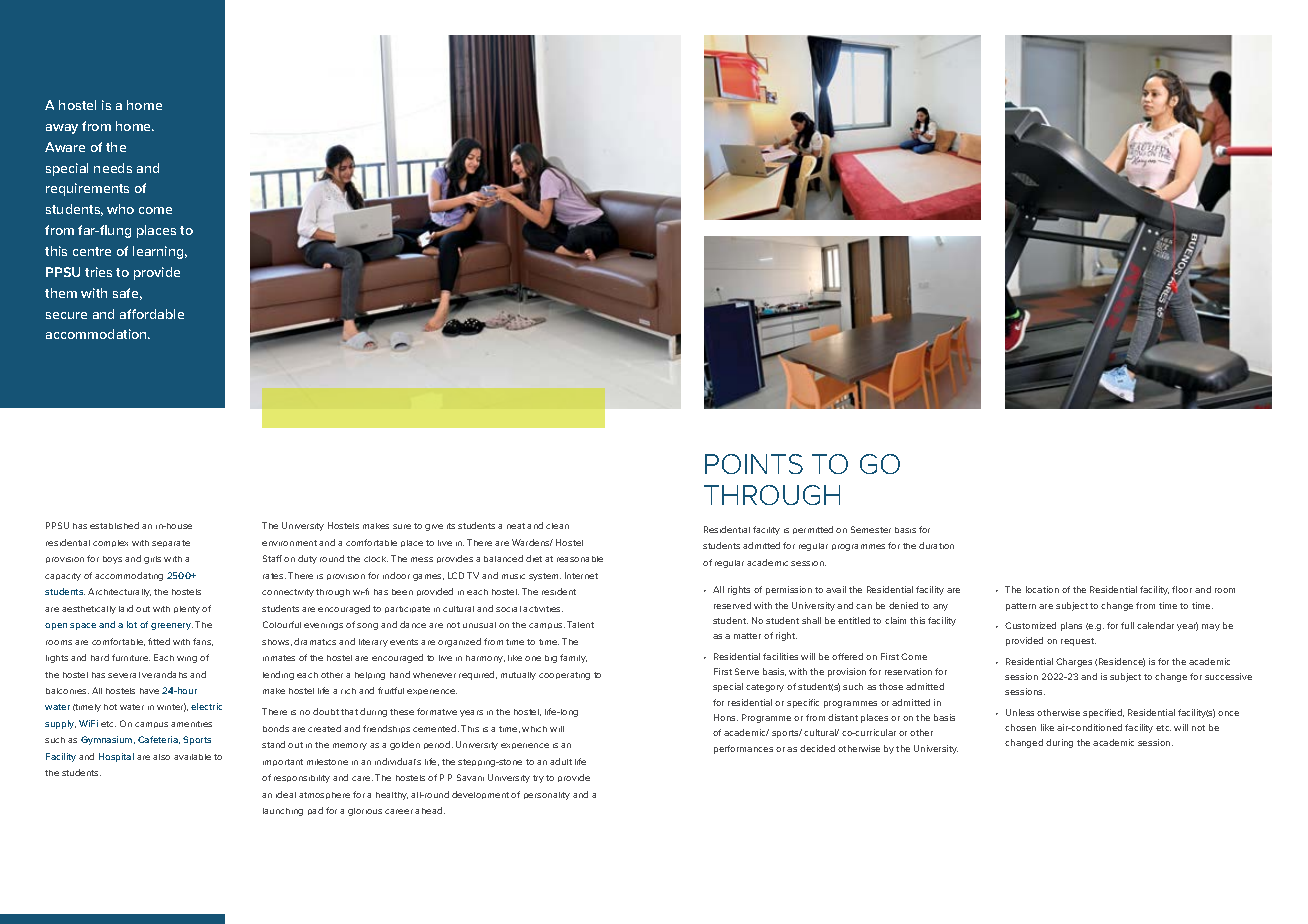 The width and height of the document is (1308, 924). What do you see at coordinates (1020, 727) in the document?
I see `chosen` at bounding box center [1020, 727].
